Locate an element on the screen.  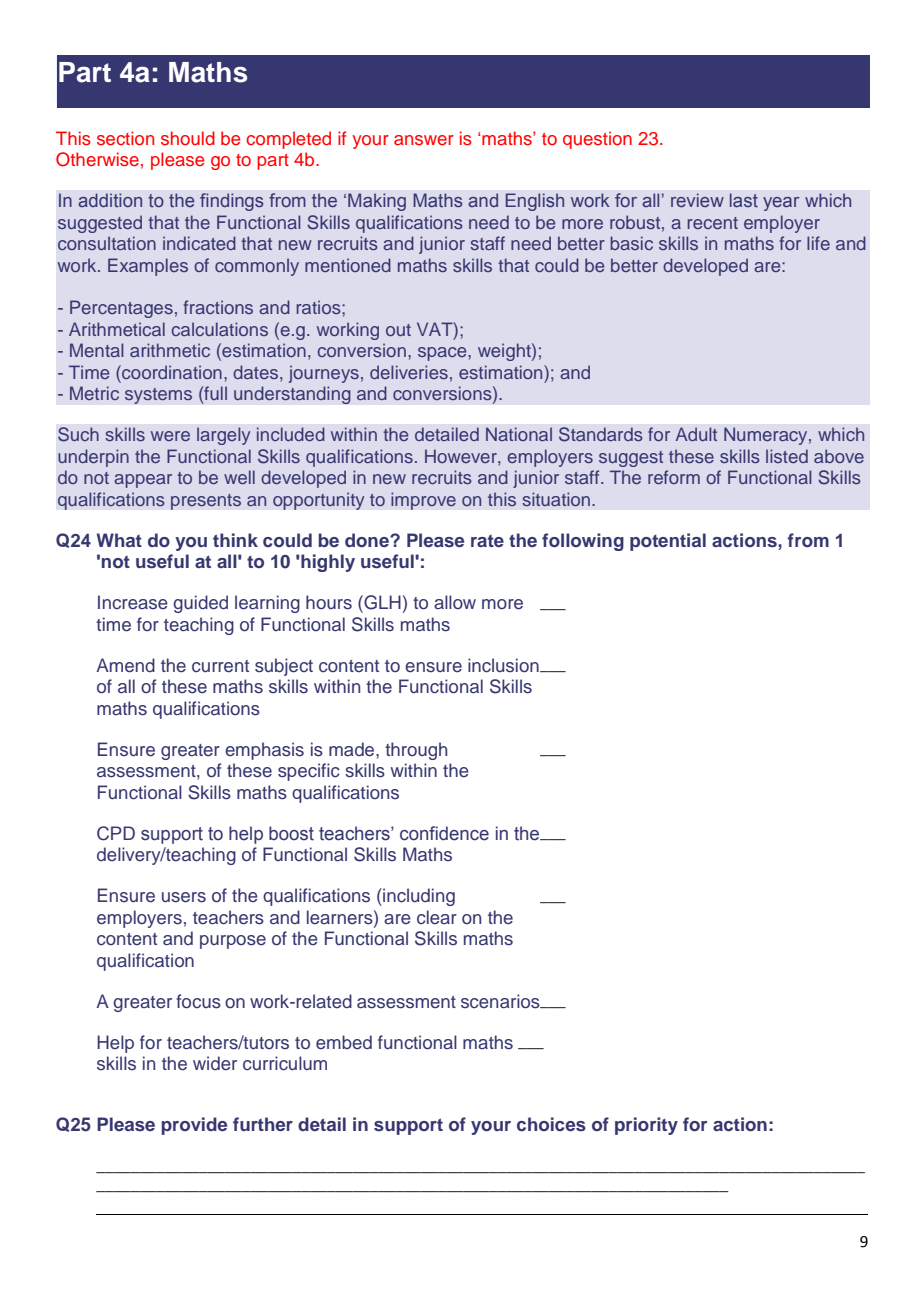
potential is located at coordinates (668, 542).
